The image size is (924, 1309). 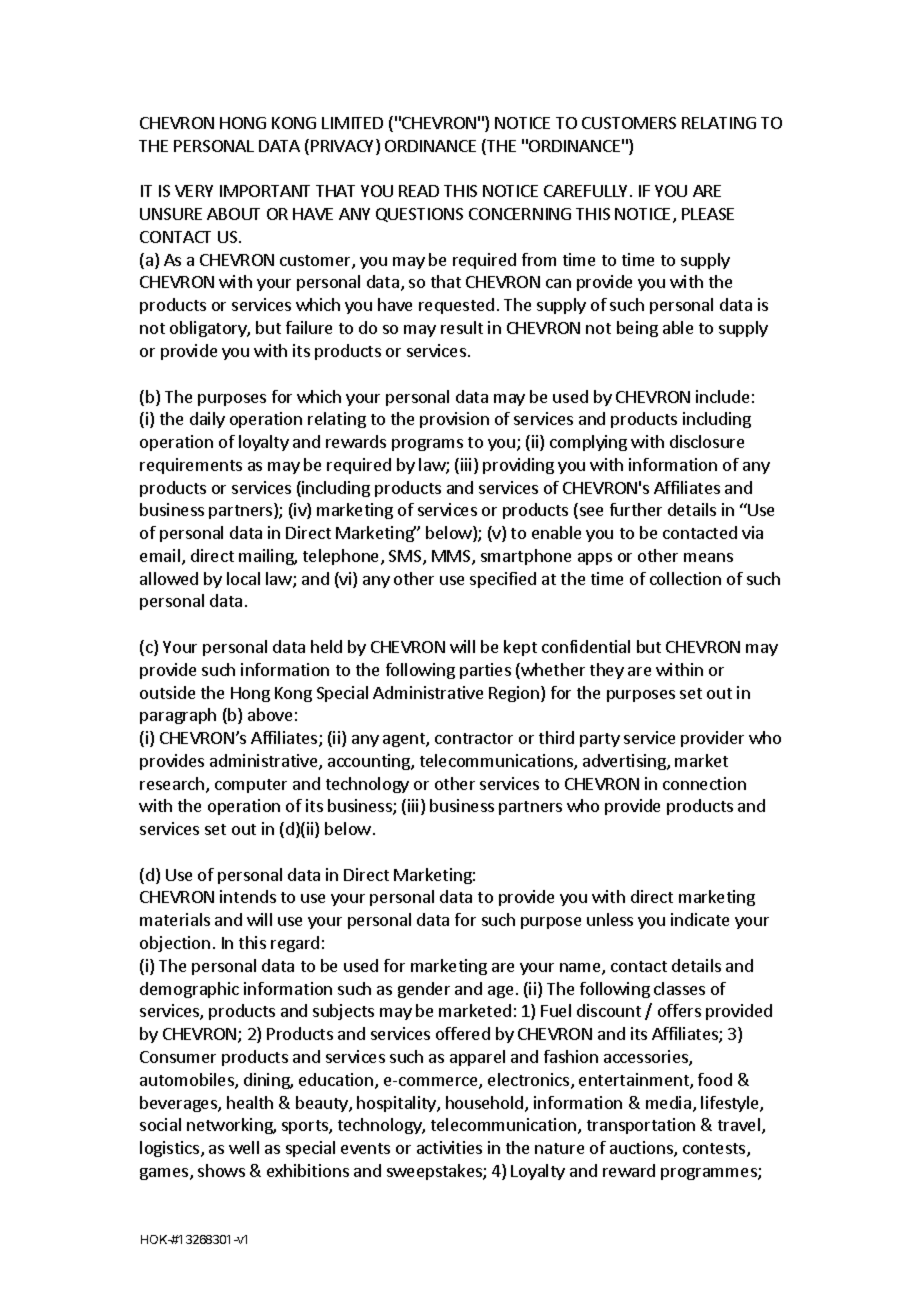 What do you see at coordinates (704, 783) in the image?
I see `connection` at bounding box center [704, 783].
